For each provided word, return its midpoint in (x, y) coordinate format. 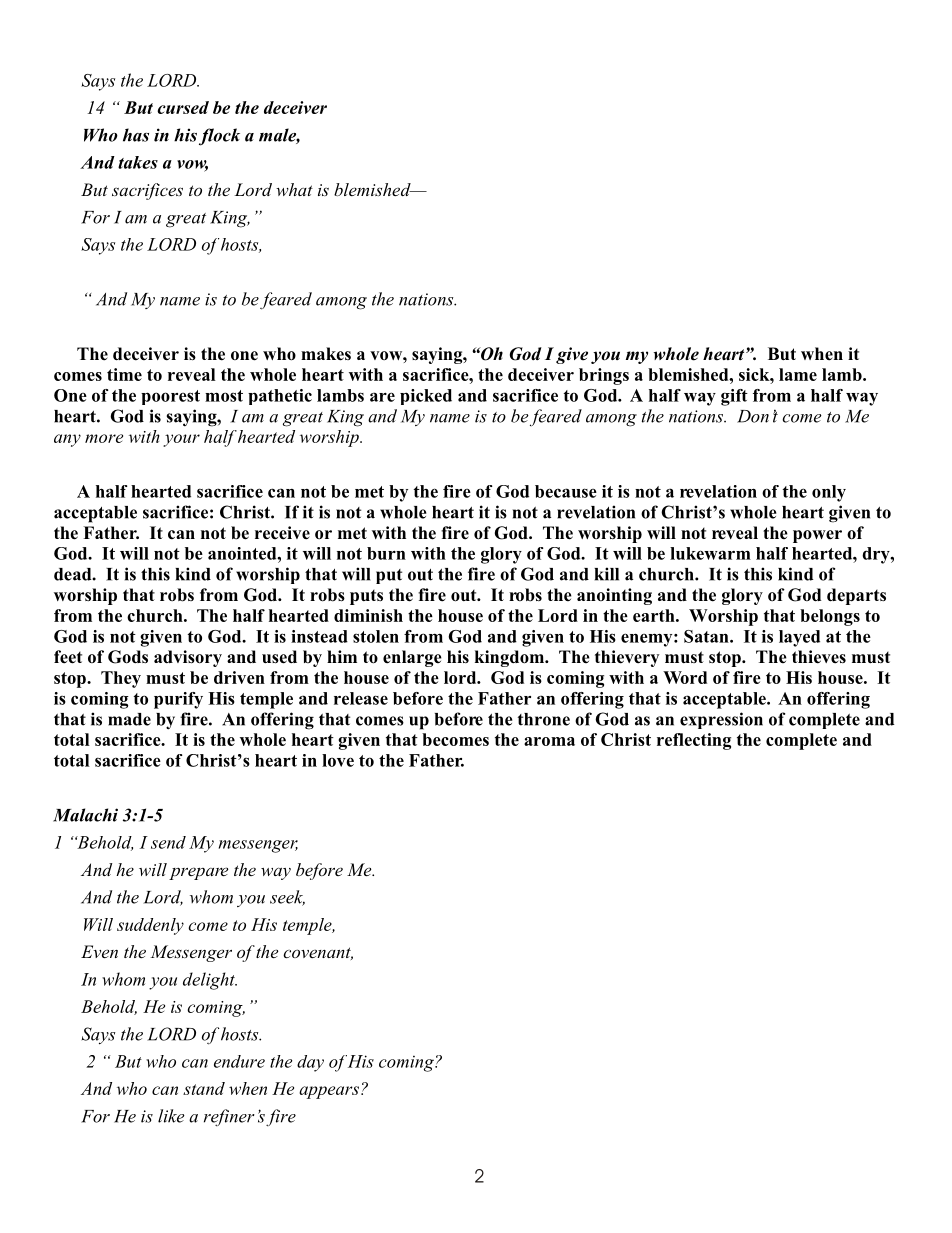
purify (178, 700)
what (294, 189)
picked (426, 397)
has (136, 135)
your (181, 440)
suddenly (150, 926)
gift (734, 397)
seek (287, 898)
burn (386, 553)
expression (721, 720)
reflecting (694, 741)
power (817, 536)
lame (798, 374)
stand (204, 1088)
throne (544, 719)
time (124, 374)
